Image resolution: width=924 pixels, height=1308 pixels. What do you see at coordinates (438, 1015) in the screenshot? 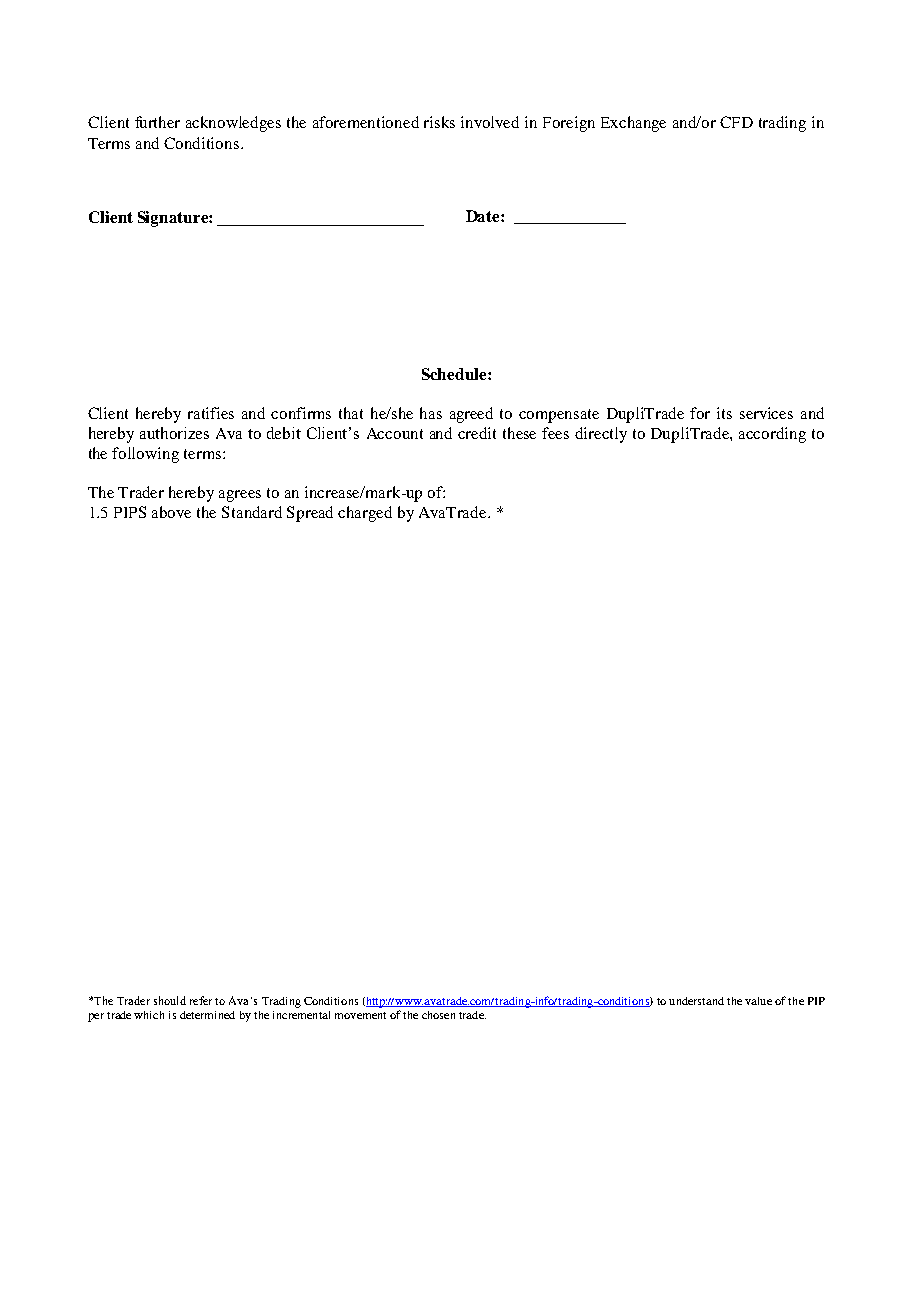
I see `chosen` at bounding box center [438, 1015].
